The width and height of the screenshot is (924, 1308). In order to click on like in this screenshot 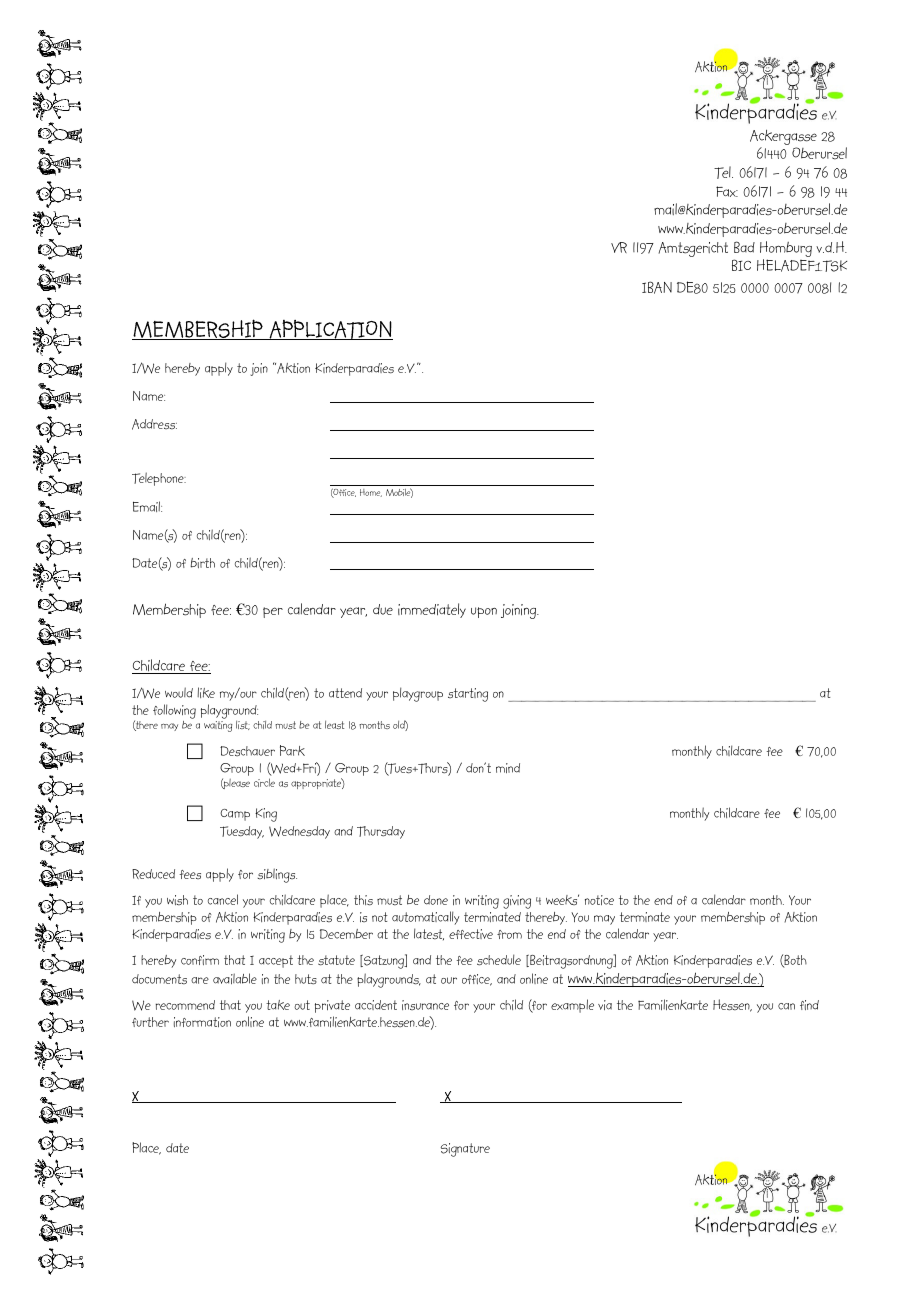, I will do `click(206, 692)`.
